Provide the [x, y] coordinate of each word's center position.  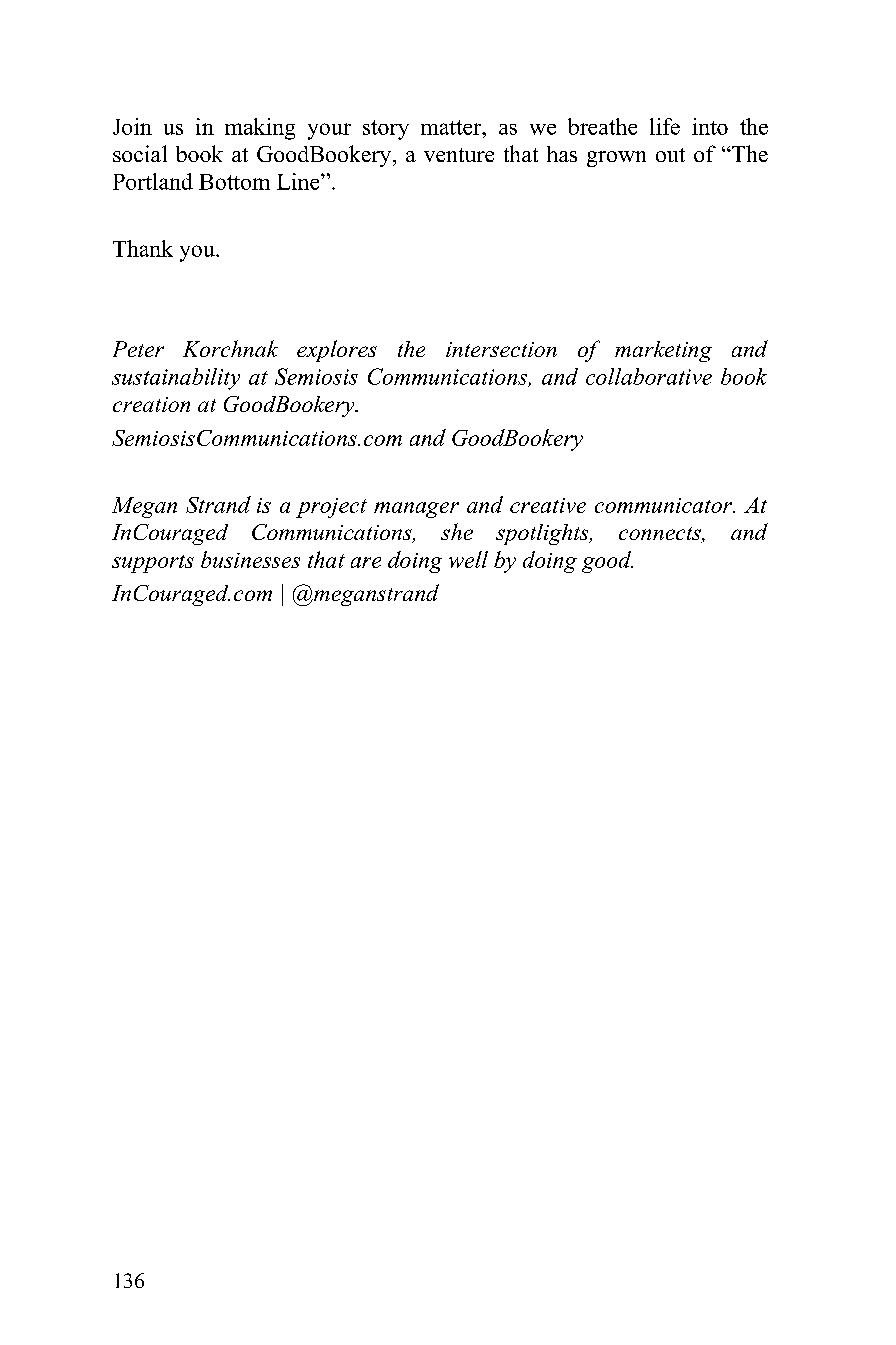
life [665, 126]
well [468, 559]
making [260, 129]
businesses [250, 559]
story [386, 130]
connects [661, 535]
